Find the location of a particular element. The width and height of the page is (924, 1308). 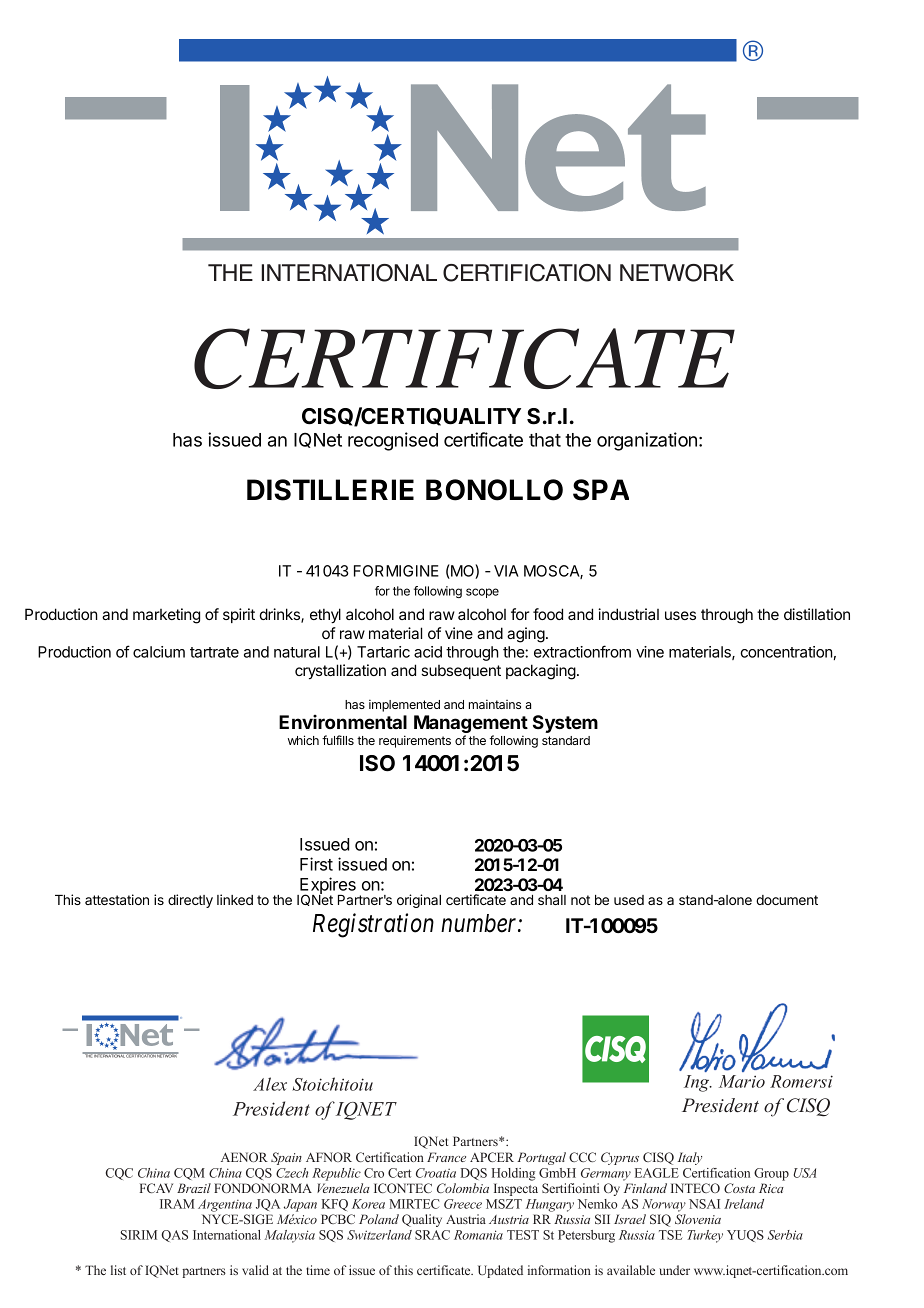

France is located at coordinates (446, 1157).
